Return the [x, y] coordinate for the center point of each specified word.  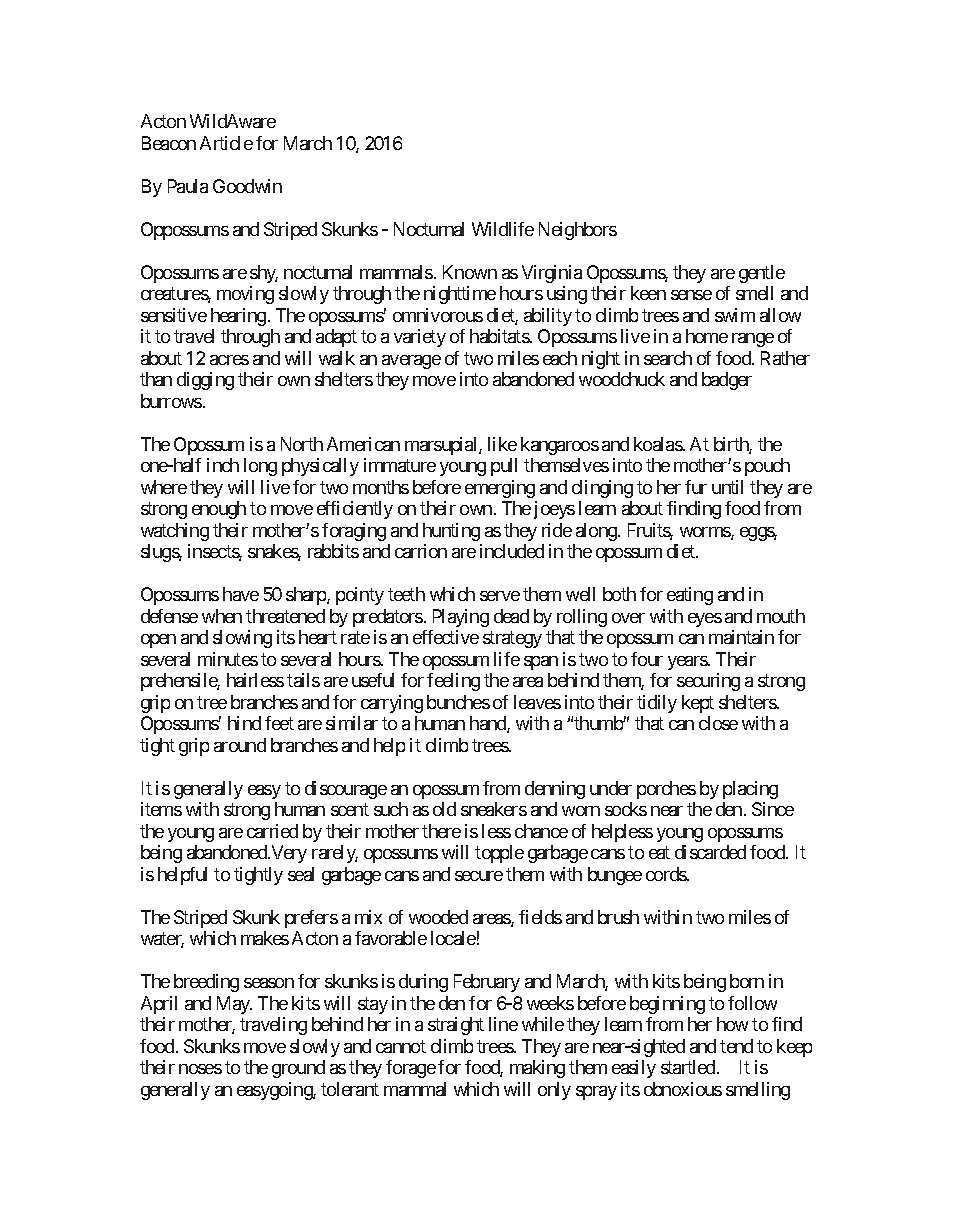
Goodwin [247, 186]
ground [298, 1069]
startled [689, 1067]
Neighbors [578, 231]
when [222, 616]
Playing [461, 618]
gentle [762, 274]
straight [456, 1026]
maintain [741, 637]
